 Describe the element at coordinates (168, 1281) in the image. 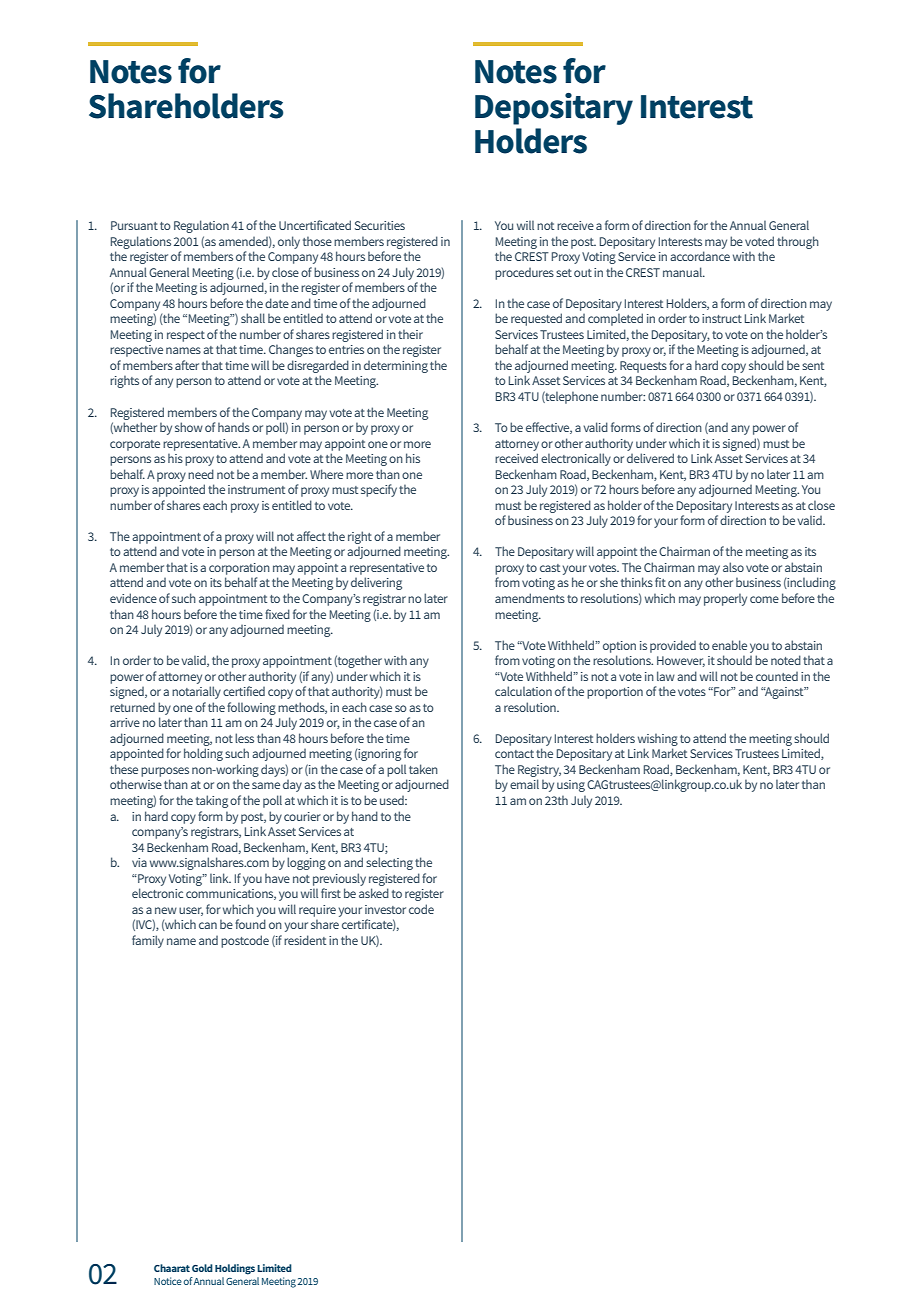

I see `Notice` at that location.
